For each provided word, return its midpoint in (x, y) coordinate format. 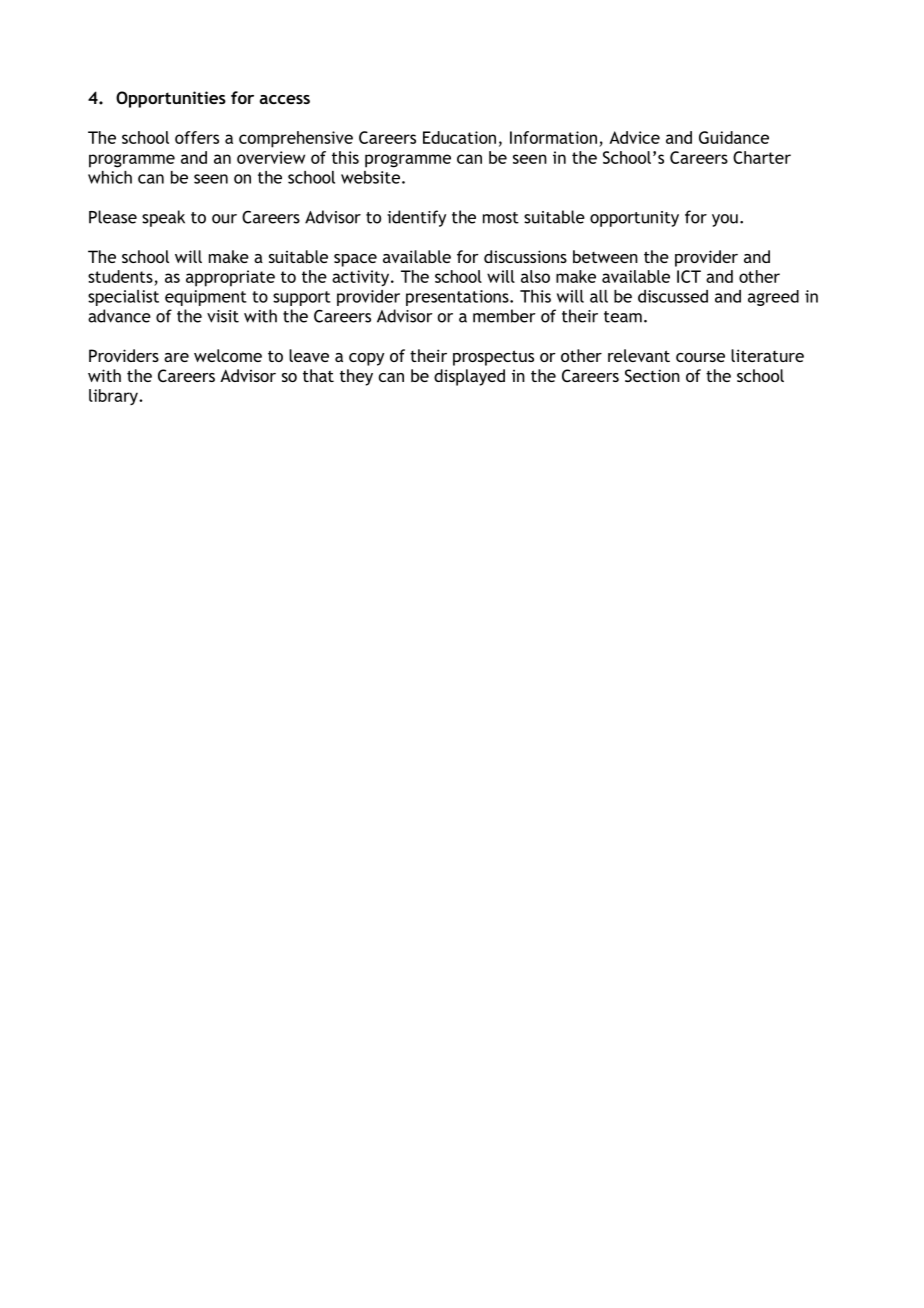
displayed (469, 377)
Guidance (734, 137)
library (114, 397)
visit (223, 316)
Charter (762, 157)
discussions (525, 256)
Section (652, 375)
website (370, 177)
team (623, 317)
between (605, 256)
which (110, 177)
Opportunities (171, 99)
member (504, 316)
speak (163, 218)
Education (459, 137)
